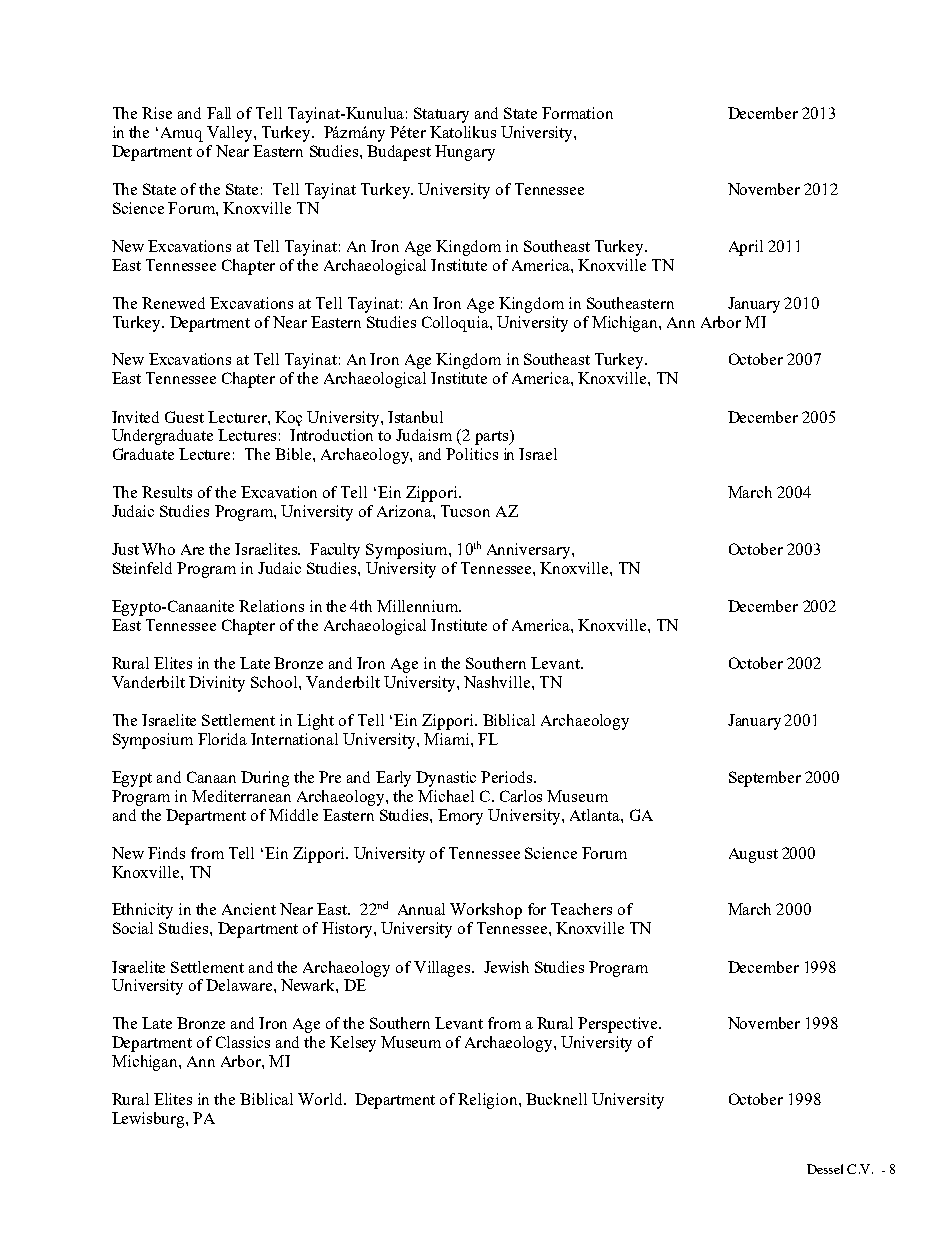  I want to click on Relations, so click(271, 606).
